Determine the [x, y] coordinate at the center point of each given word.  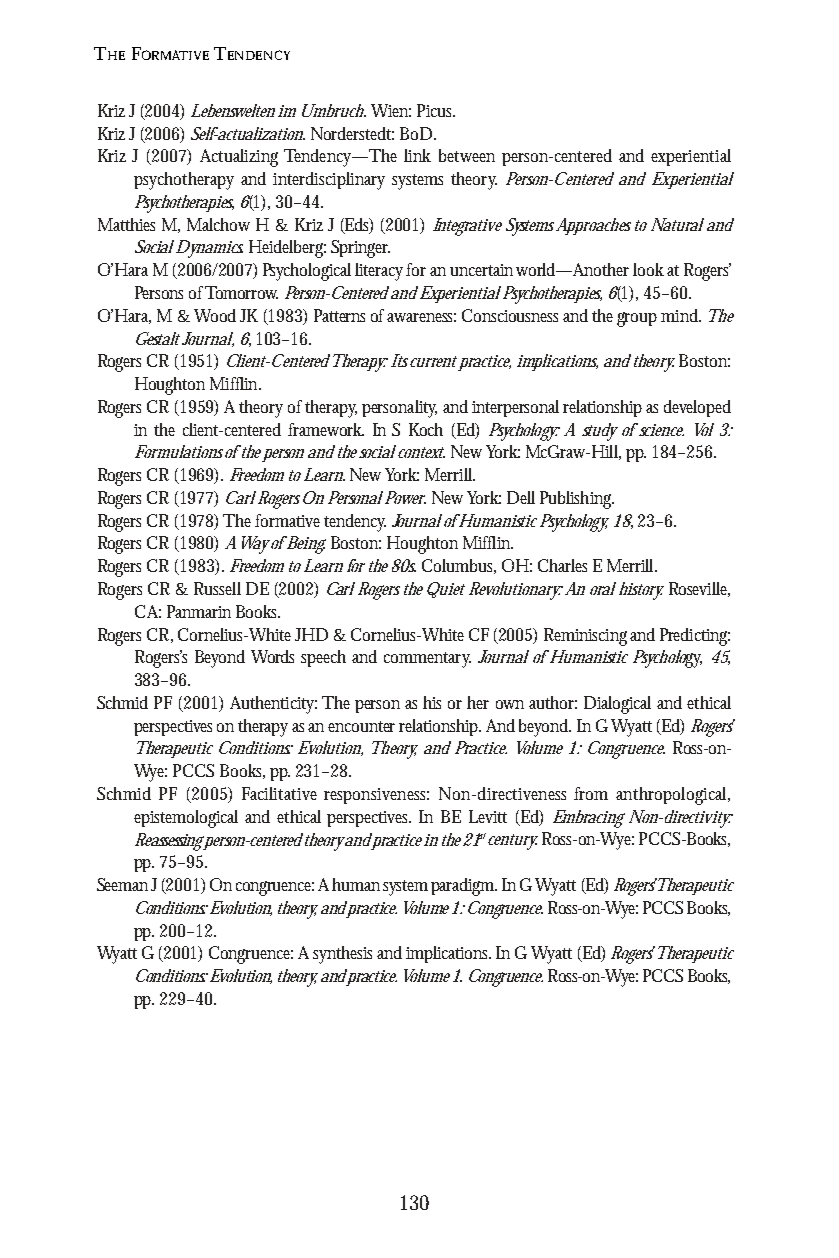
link [417, 155]
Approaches [593, 226]
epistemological [186, 819]
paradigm [464, 887]
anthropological [673, 796]
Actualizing [239, 158]
